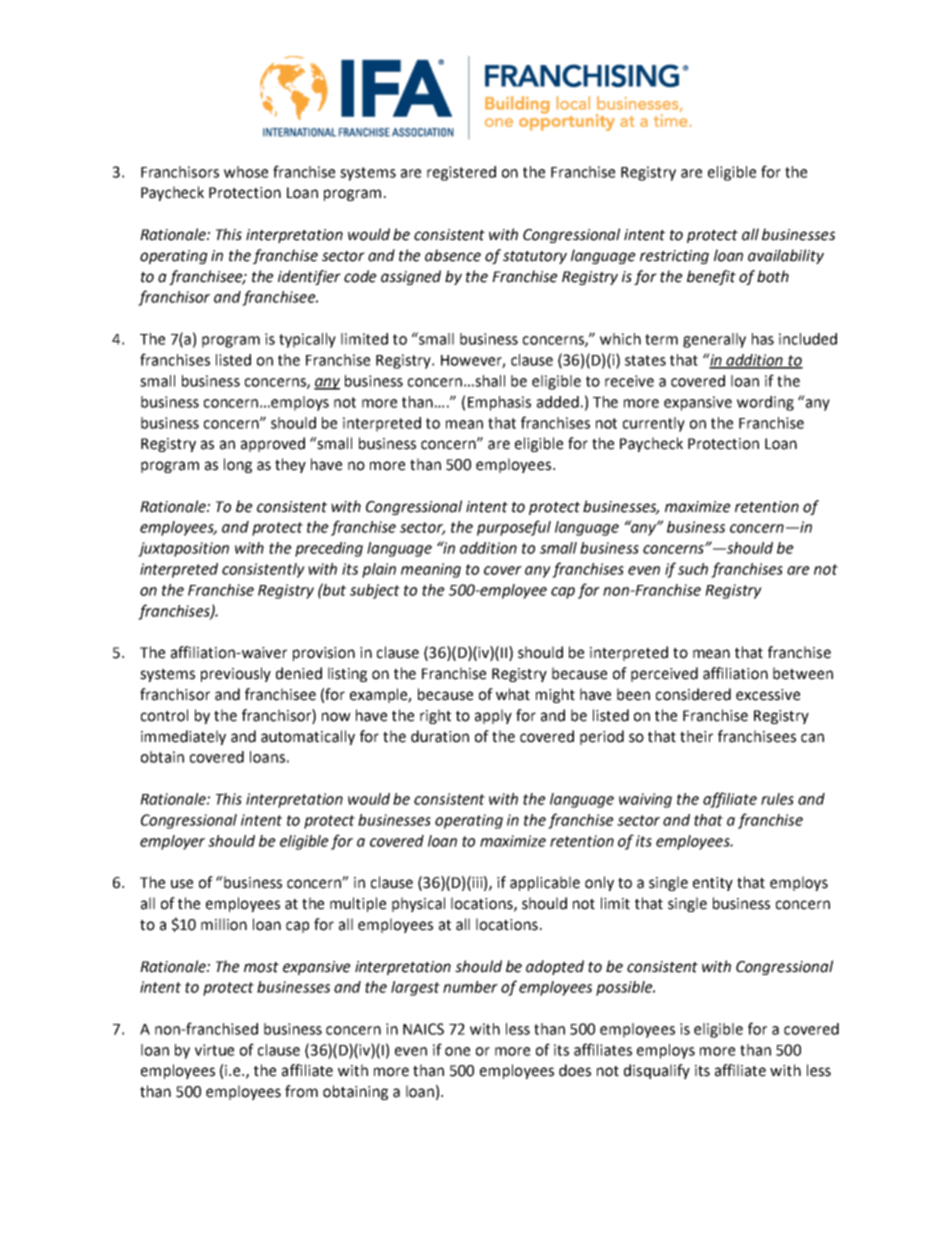  What do you see at coordinates (513, 694) in the image?
I see `what` at bounding box center [513, 694].
